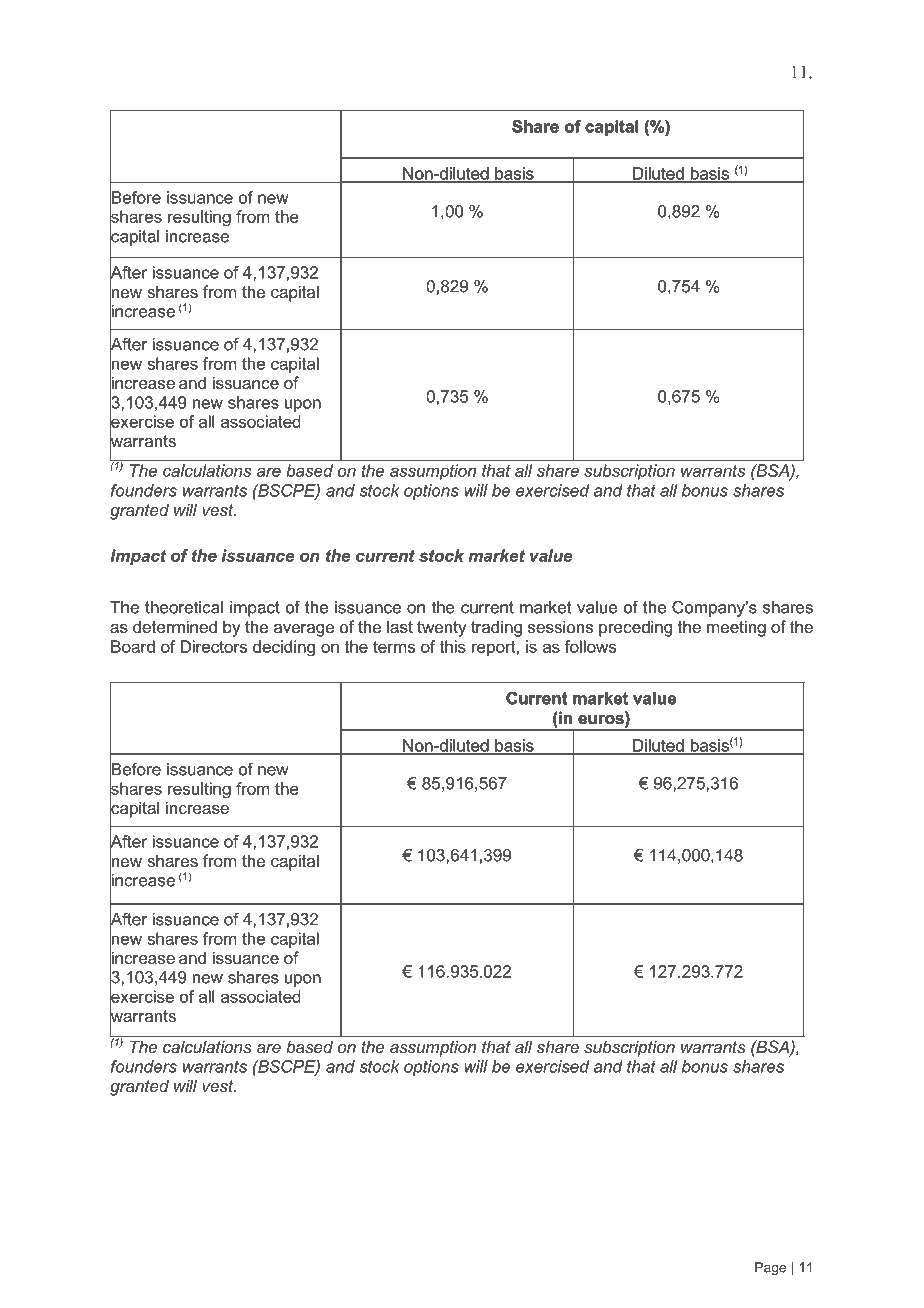  Describe the element at coordinates (736, 628) in the screenshot. I see `meeting` at that location.
